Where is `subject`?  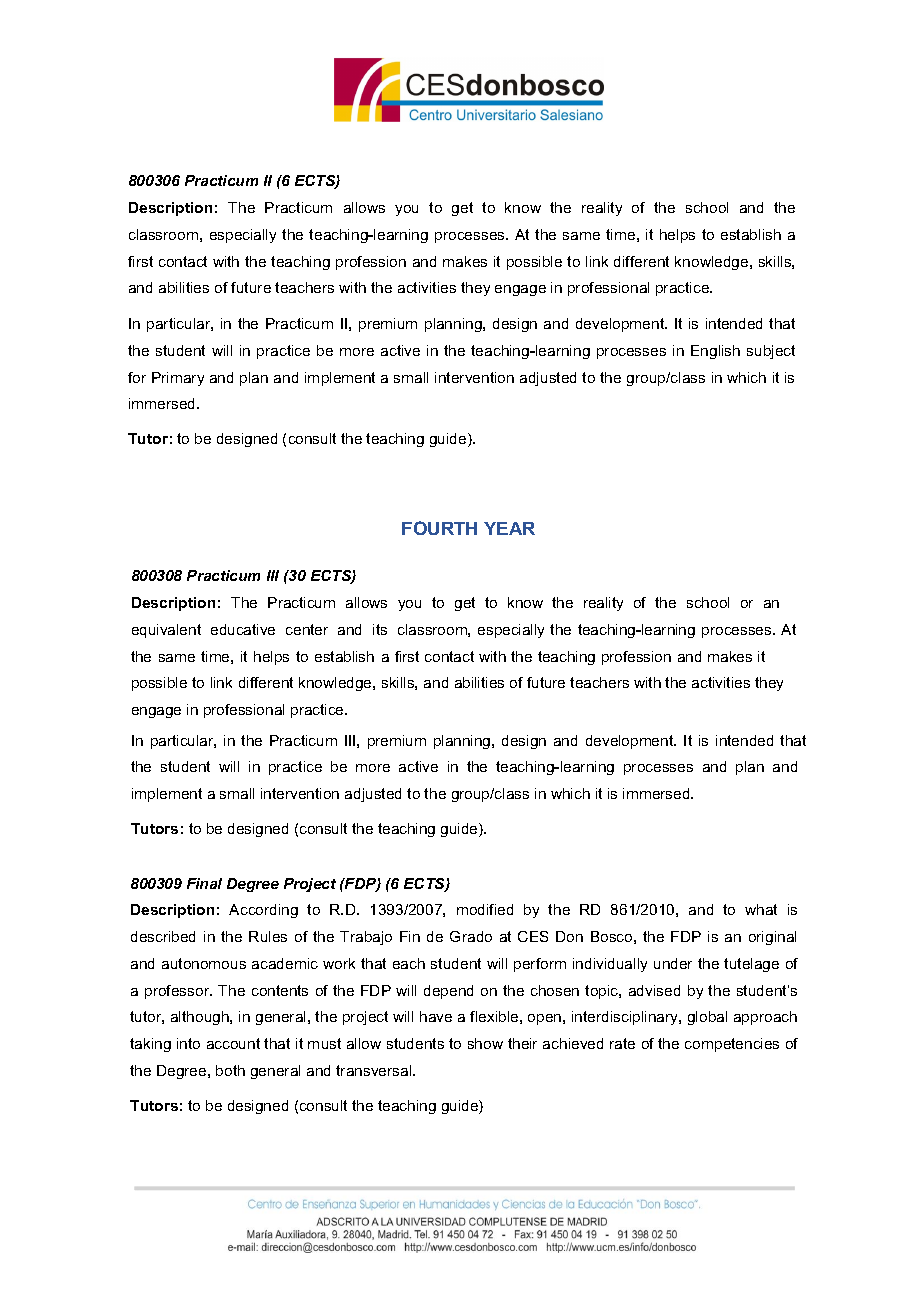 subject is located at coordinates (771, 352).
